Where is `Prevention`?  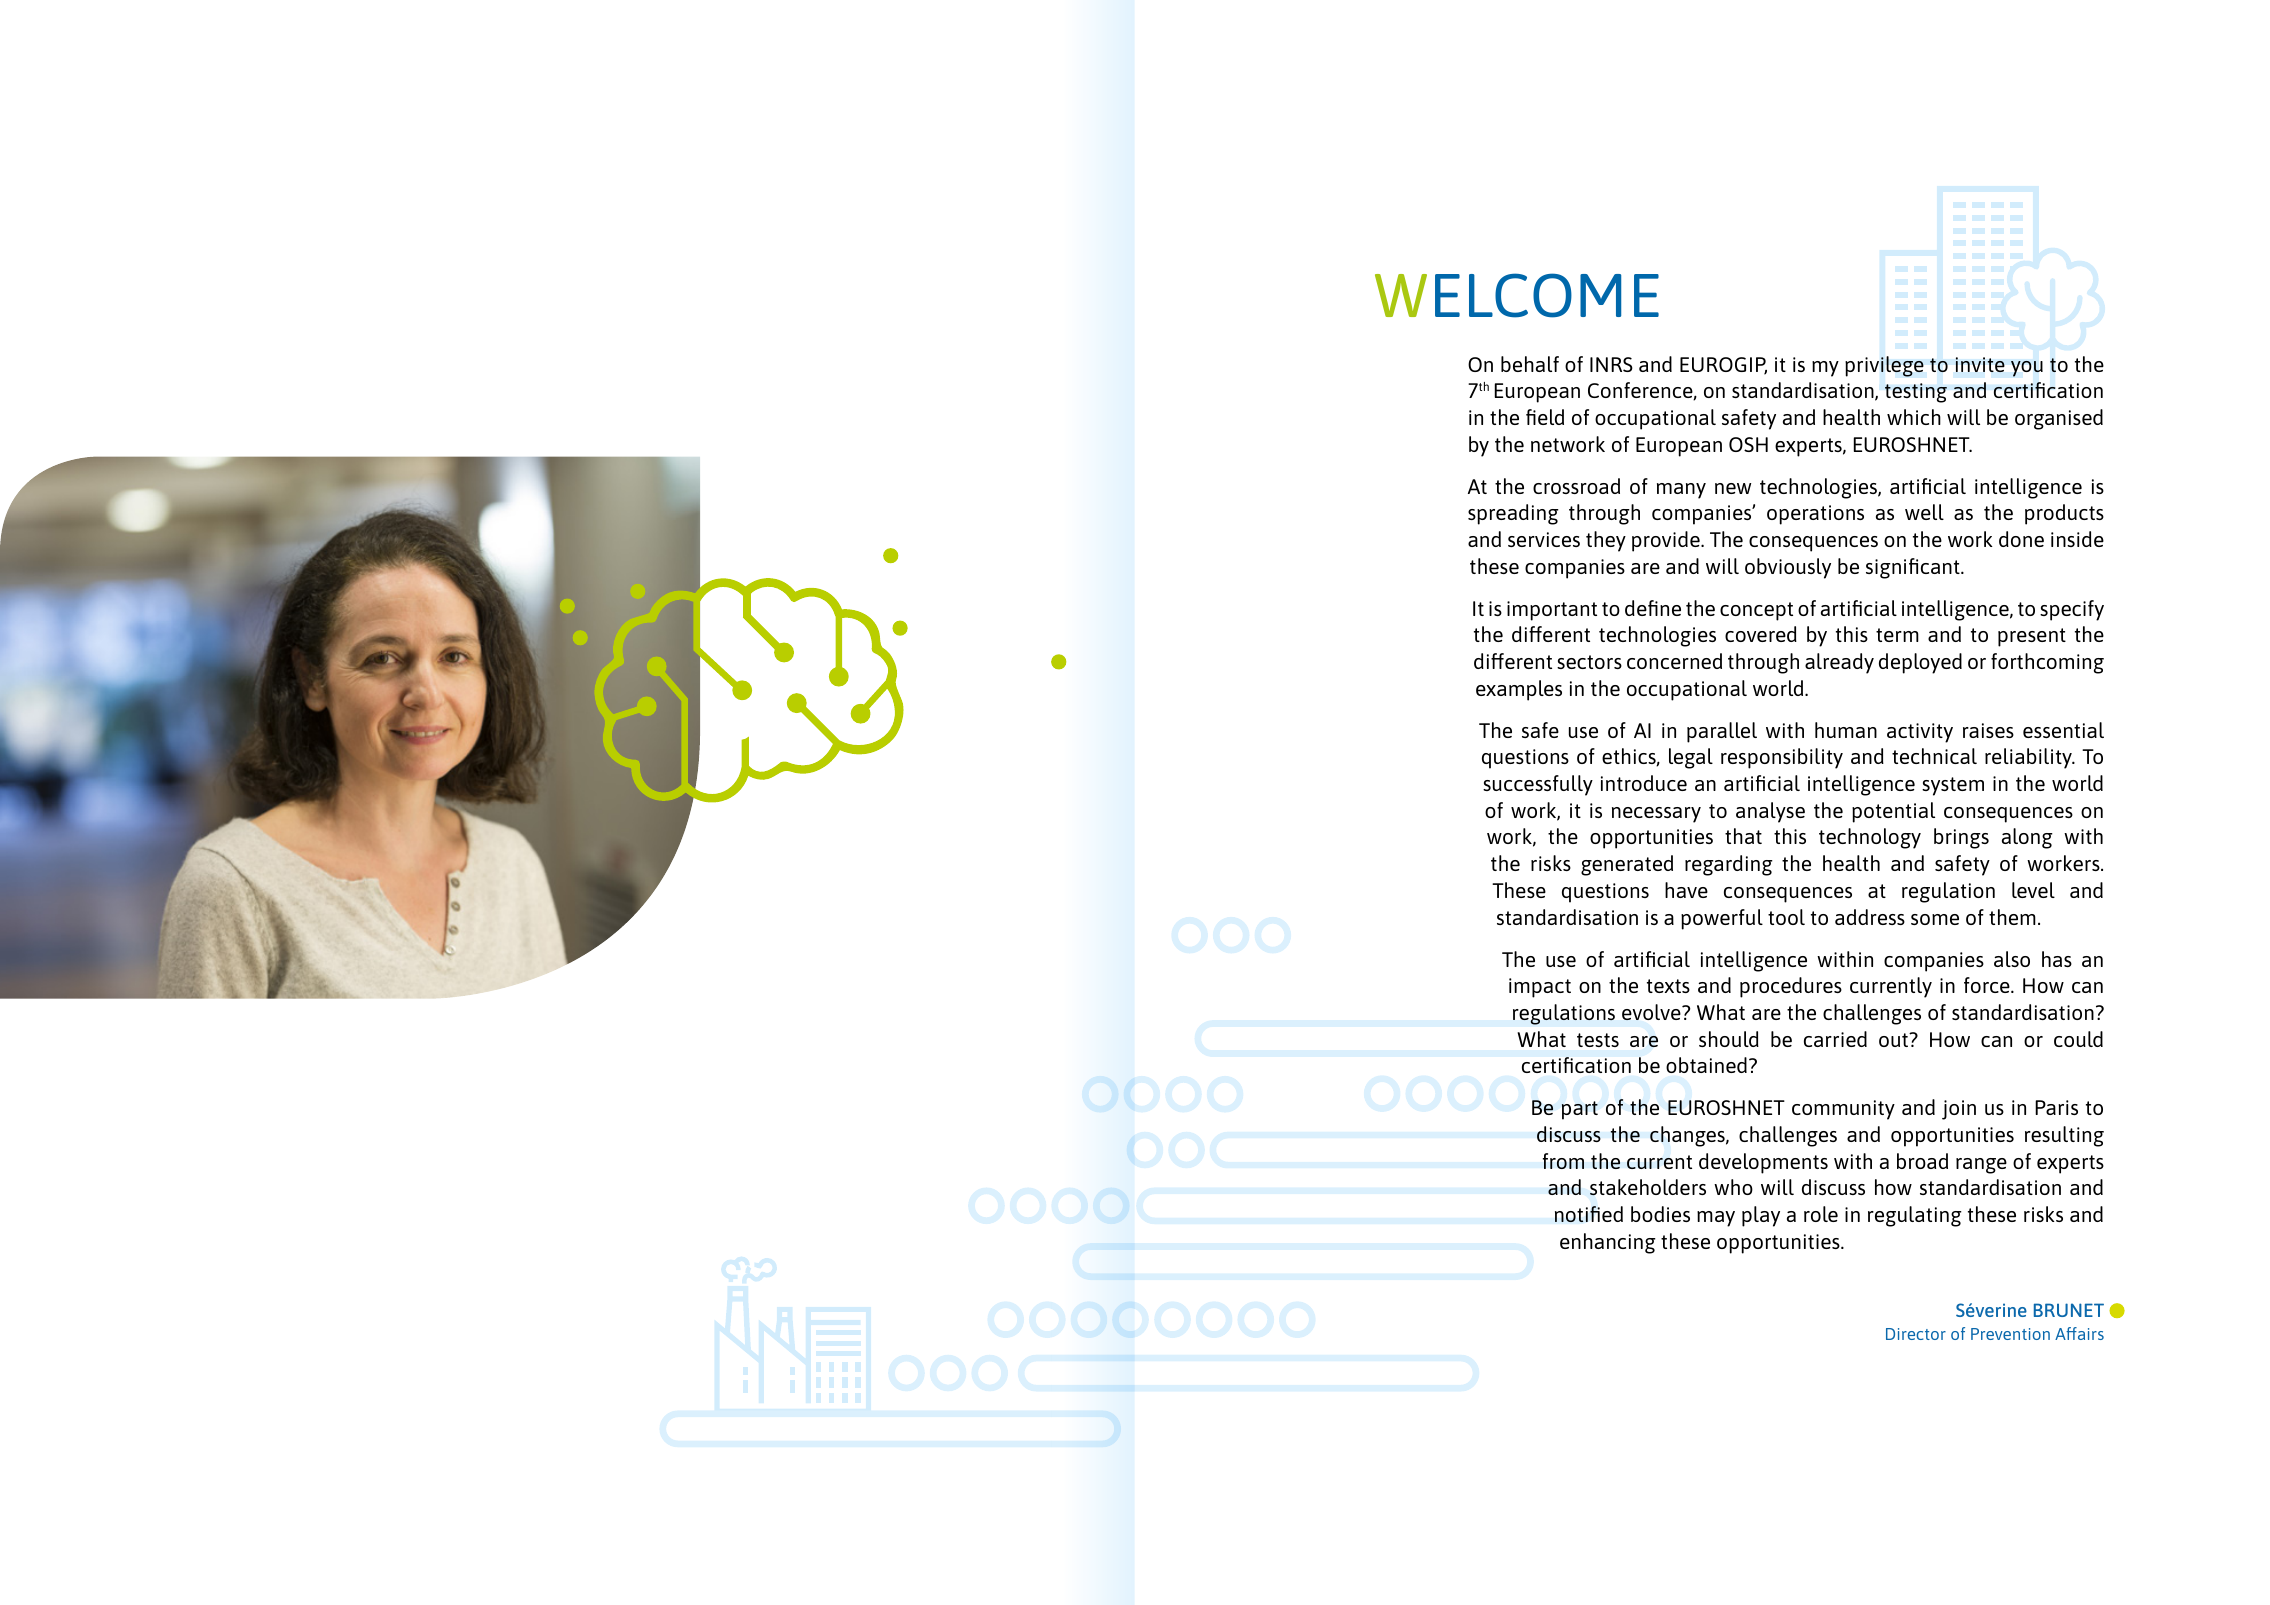
Prevention is located at coordinates (2010, 1334).
